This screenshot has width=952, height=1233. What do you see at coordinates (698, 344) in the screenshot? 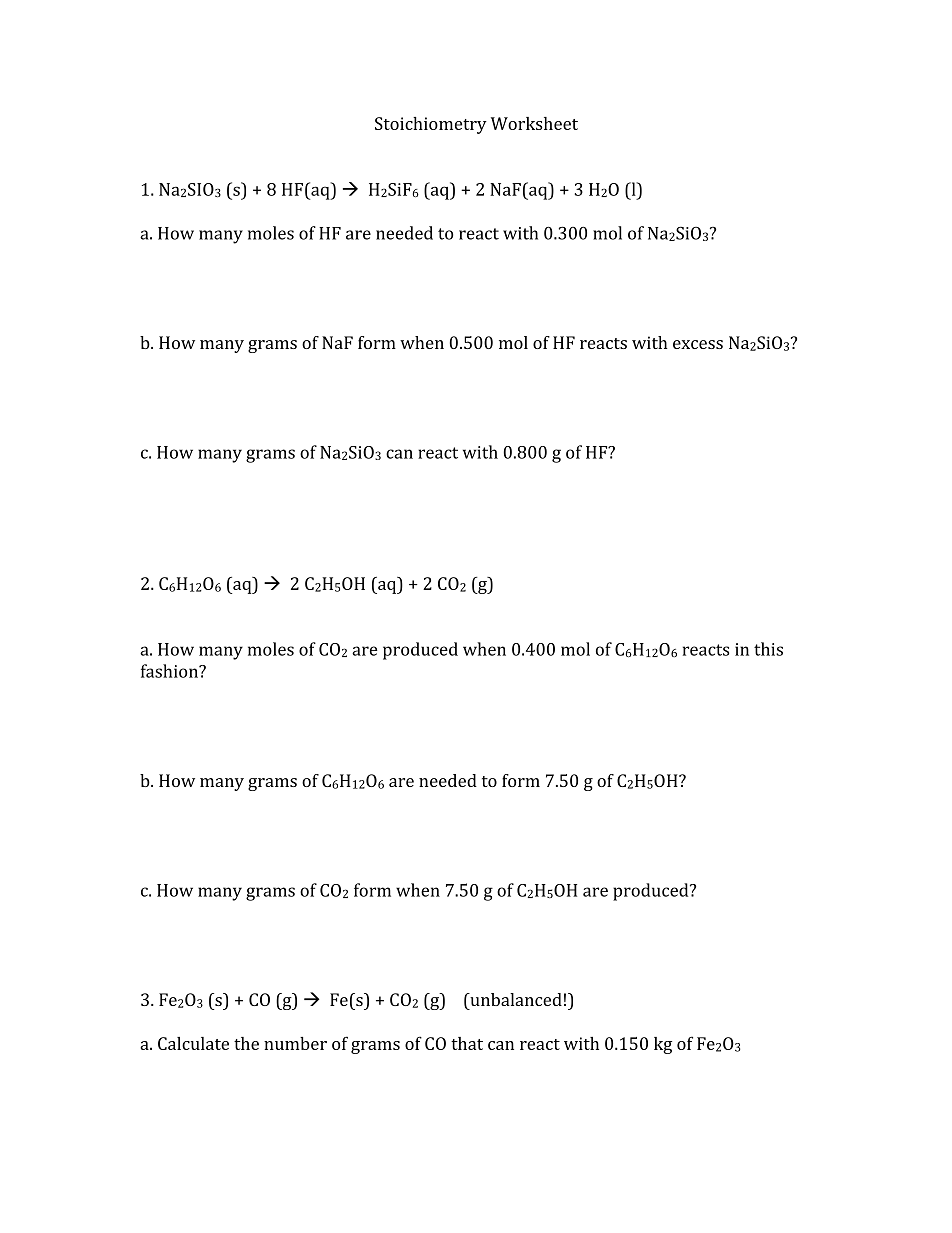
I see `excess` at bounding box center [698, 344].
